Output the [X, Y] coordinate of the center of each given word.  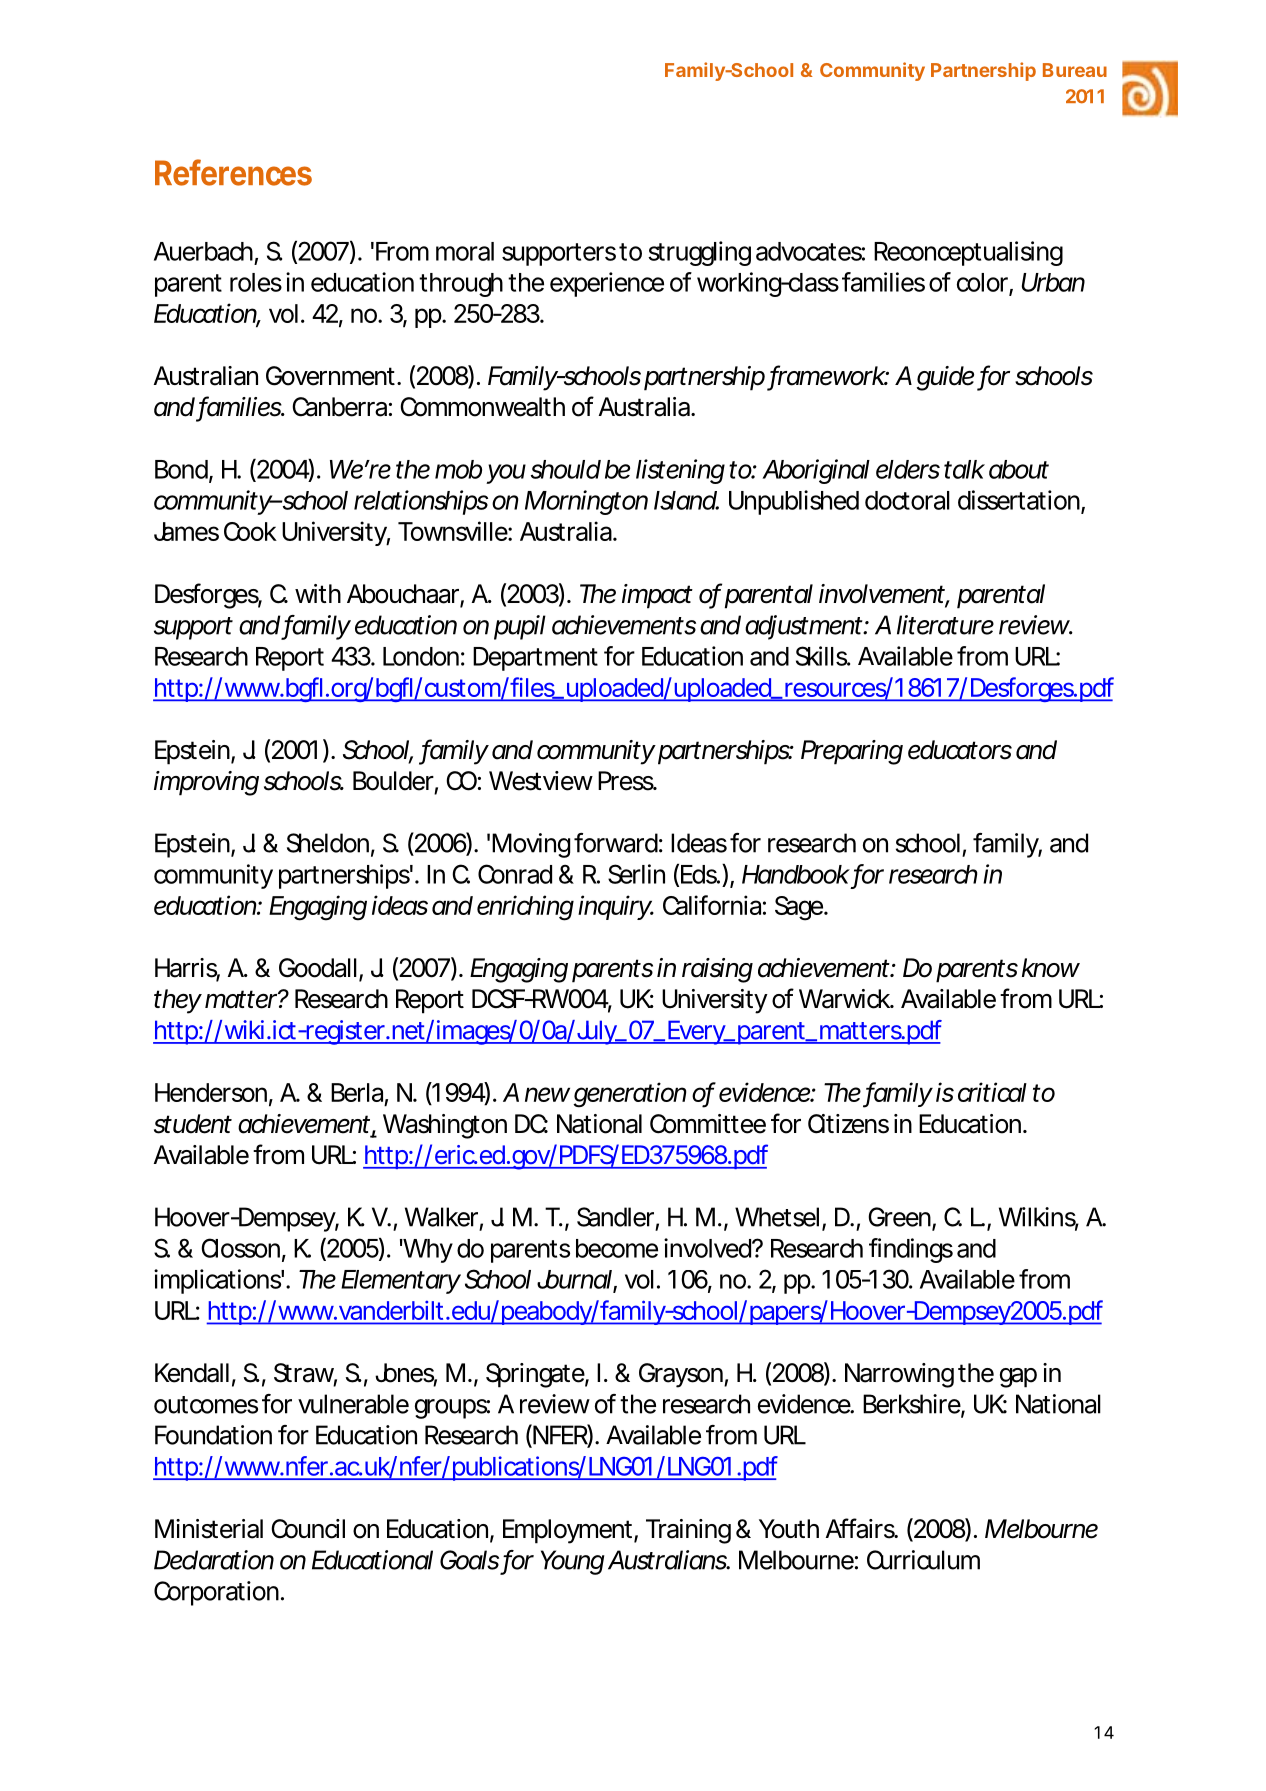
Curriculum [922, 1560]
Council [308, 1529]
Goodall [318, 968]
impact [657, 596]
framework [827, 376]
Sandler [615, 1217]
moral [465, 251]
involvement [882, 594]
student [193, 1124]
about [1019, 469]
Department [535, 659]
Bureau [1075, 70]
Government [330, 376]
